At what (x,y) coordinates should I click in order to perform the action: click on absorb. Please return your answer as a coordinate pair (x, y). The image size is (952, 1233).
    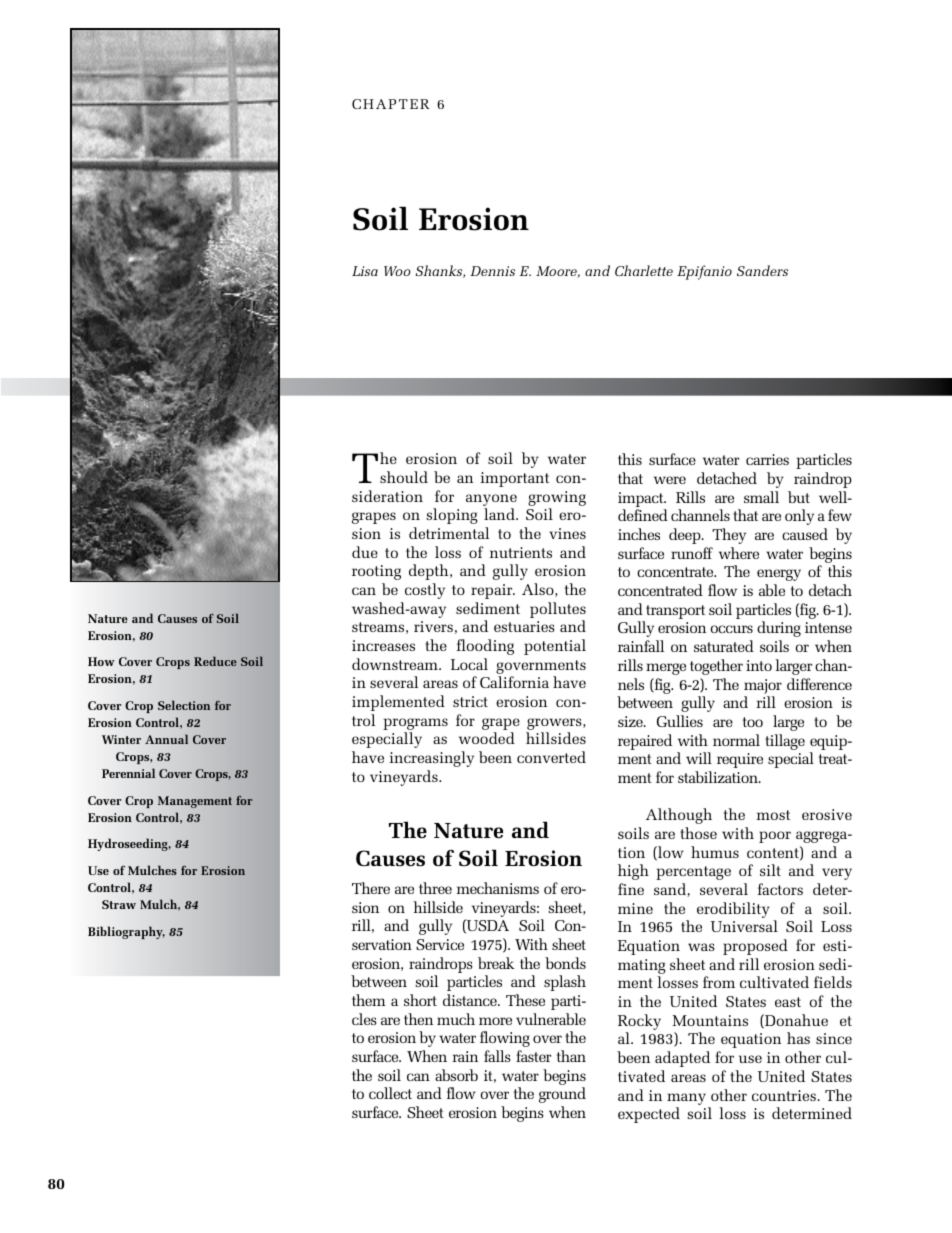
    Looking at the image, I should click on (456, 1075).
